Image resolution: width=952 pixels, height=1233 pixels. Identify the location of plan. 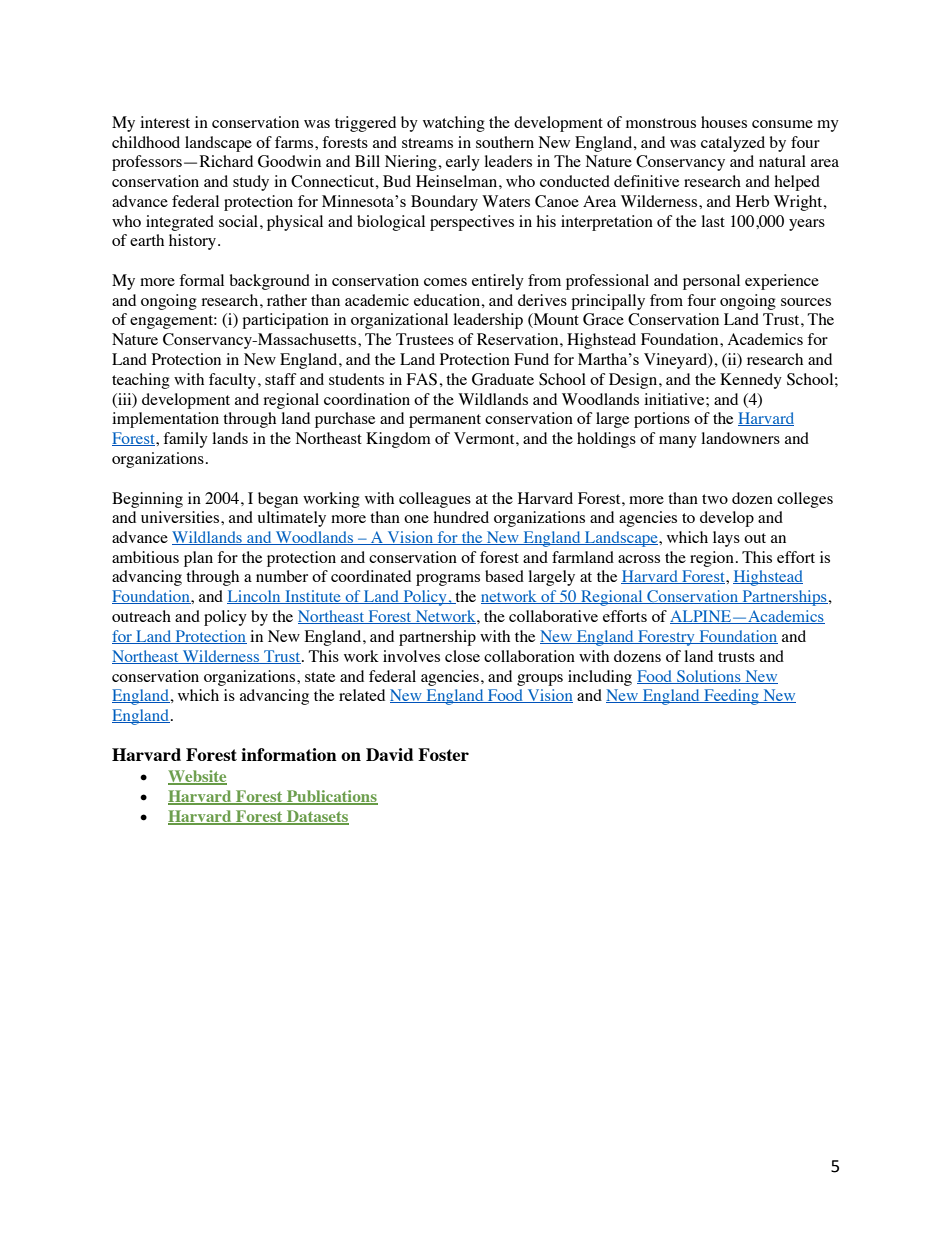
(198, 559).
